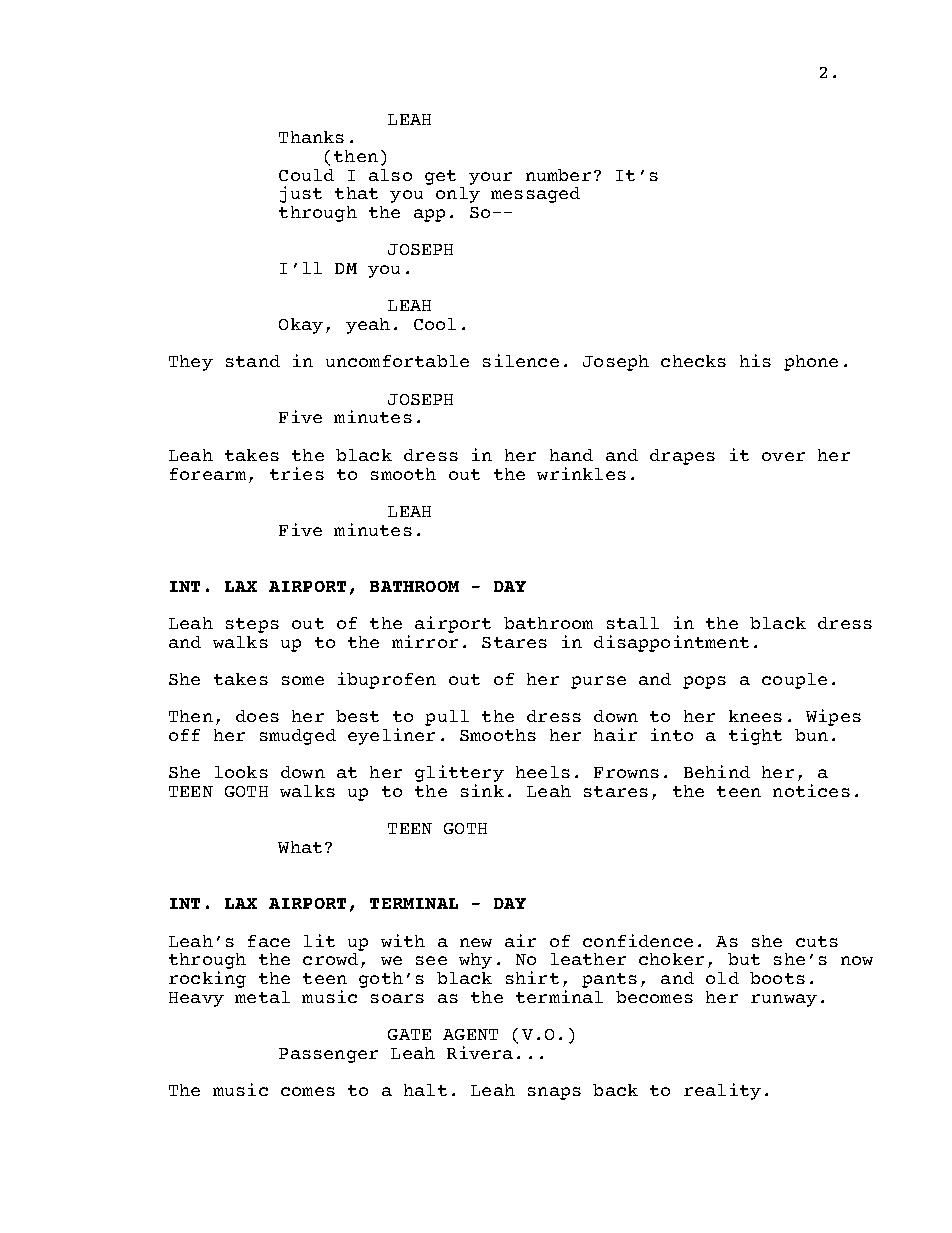 The width and height of the screenshot is (952, 1233). Describe the element at coordinates (571, 455) in the screenshot. I see `hand` at that location.
